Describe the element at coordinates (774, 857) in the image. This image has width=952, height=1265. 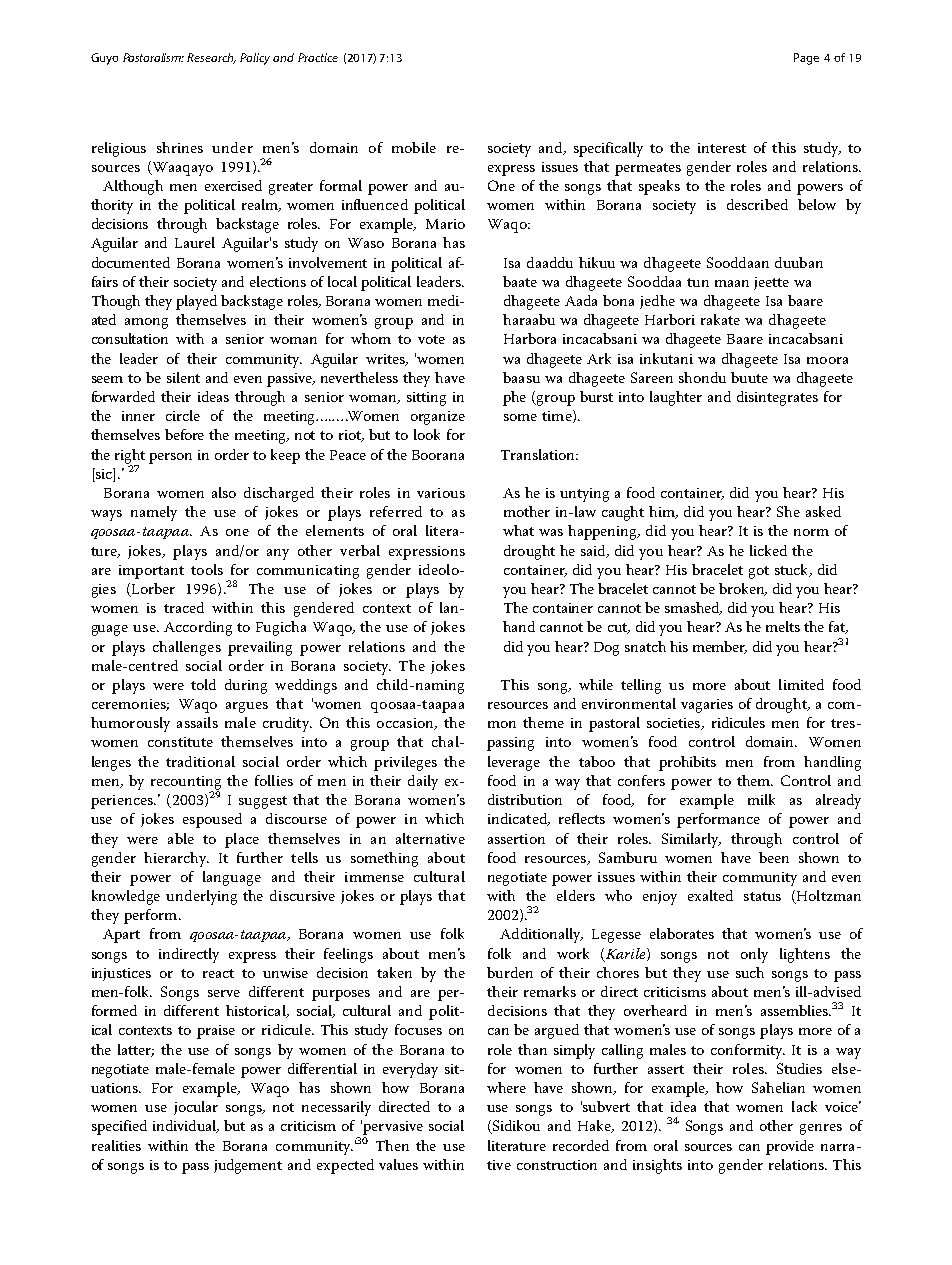
I see `been` at that location.
